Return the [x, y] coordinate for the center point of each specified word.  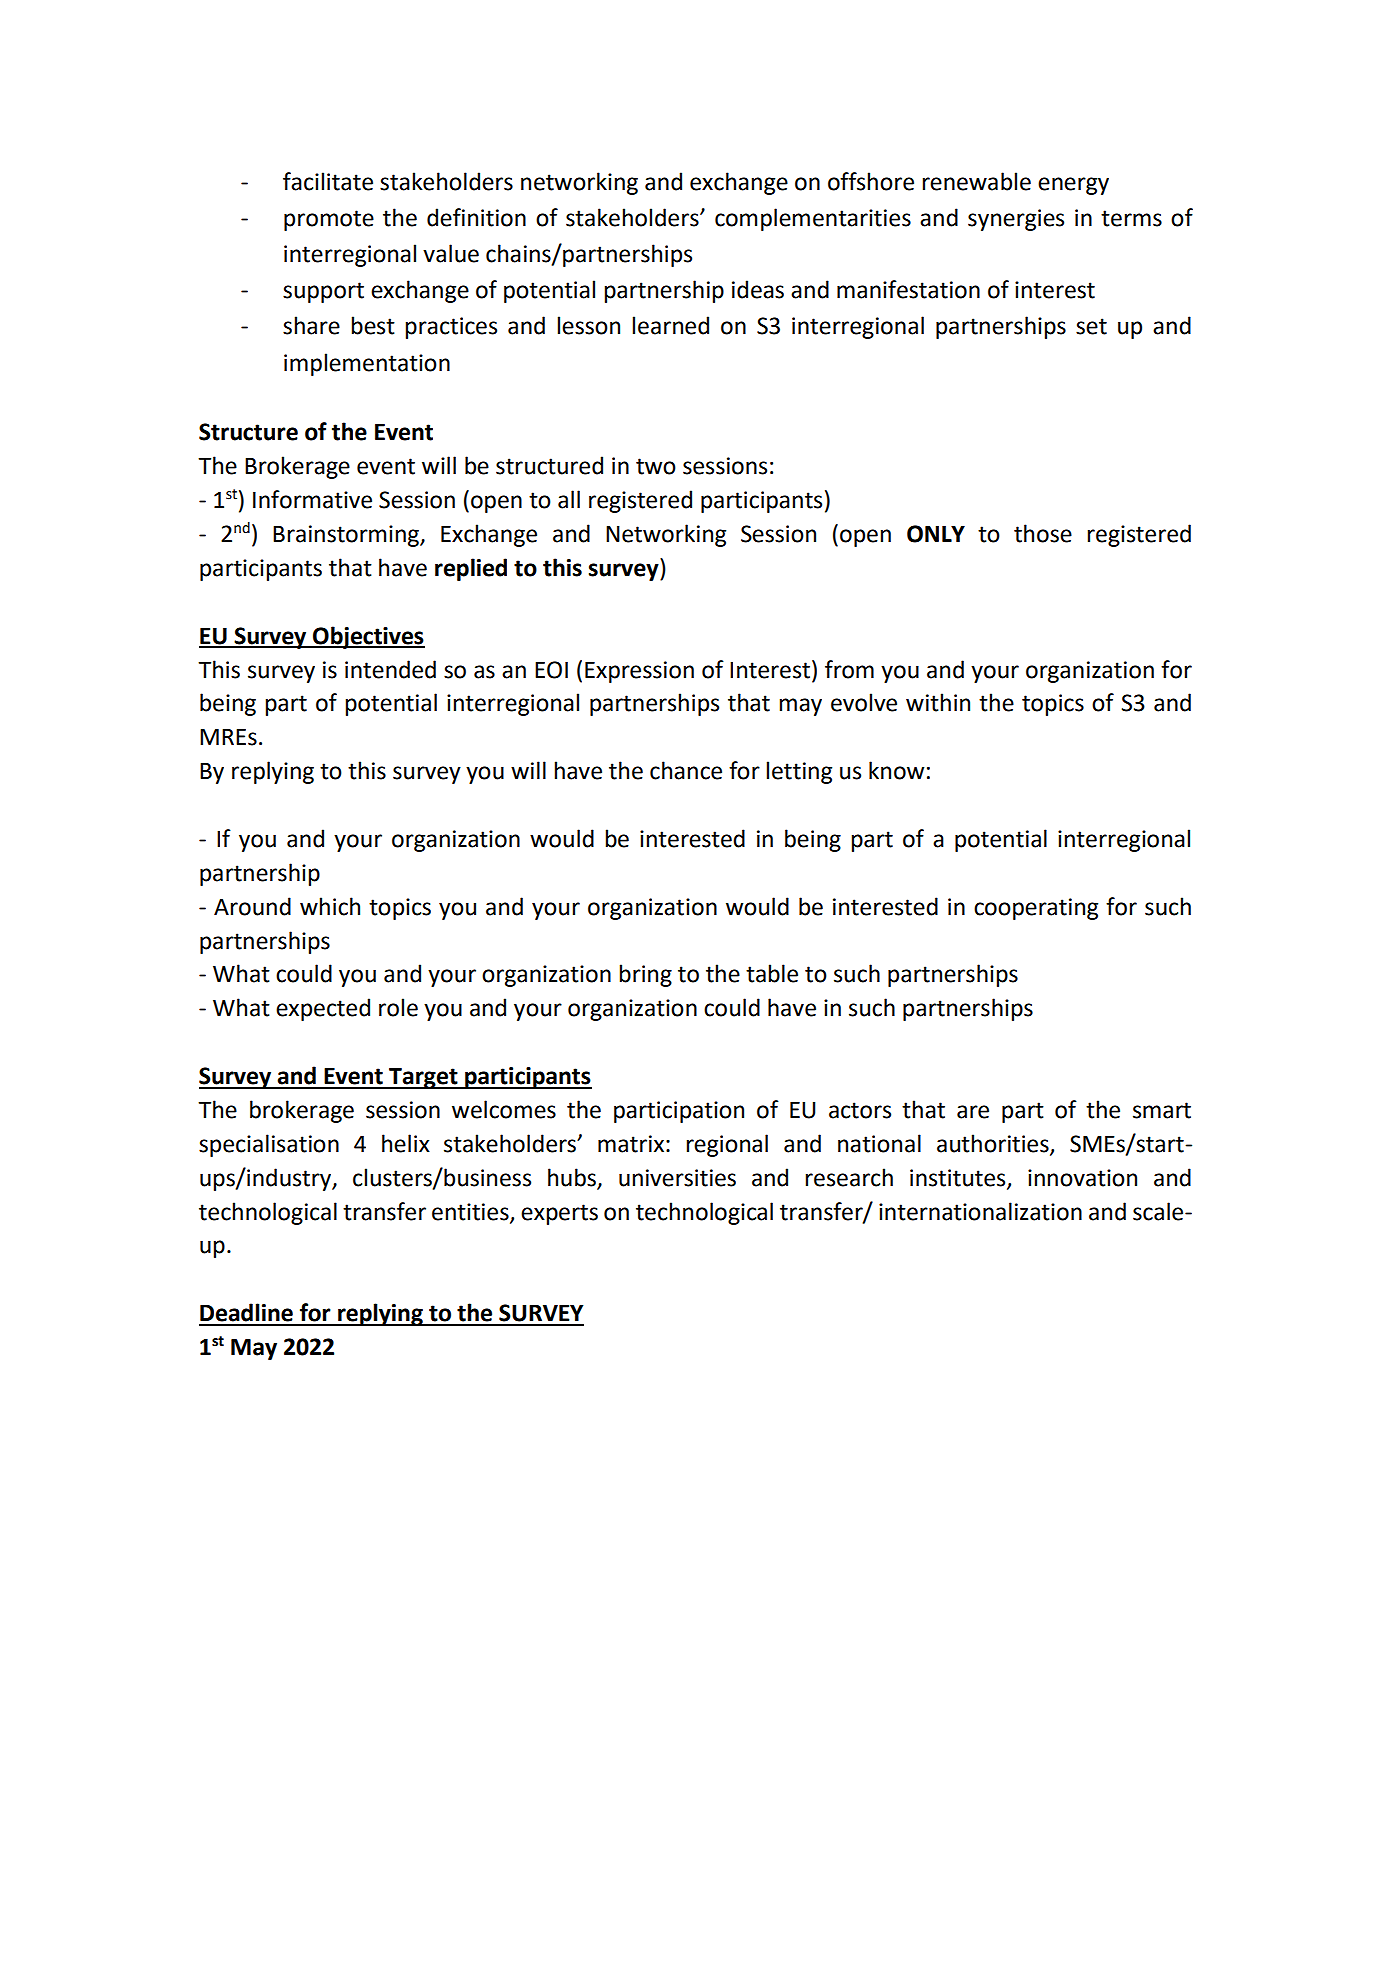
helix [406, 1143]
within [938, 702]
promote [329, 220]
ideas [758, 289]
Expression [639, 672]
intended [390, 669]
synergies [1016, 220]
